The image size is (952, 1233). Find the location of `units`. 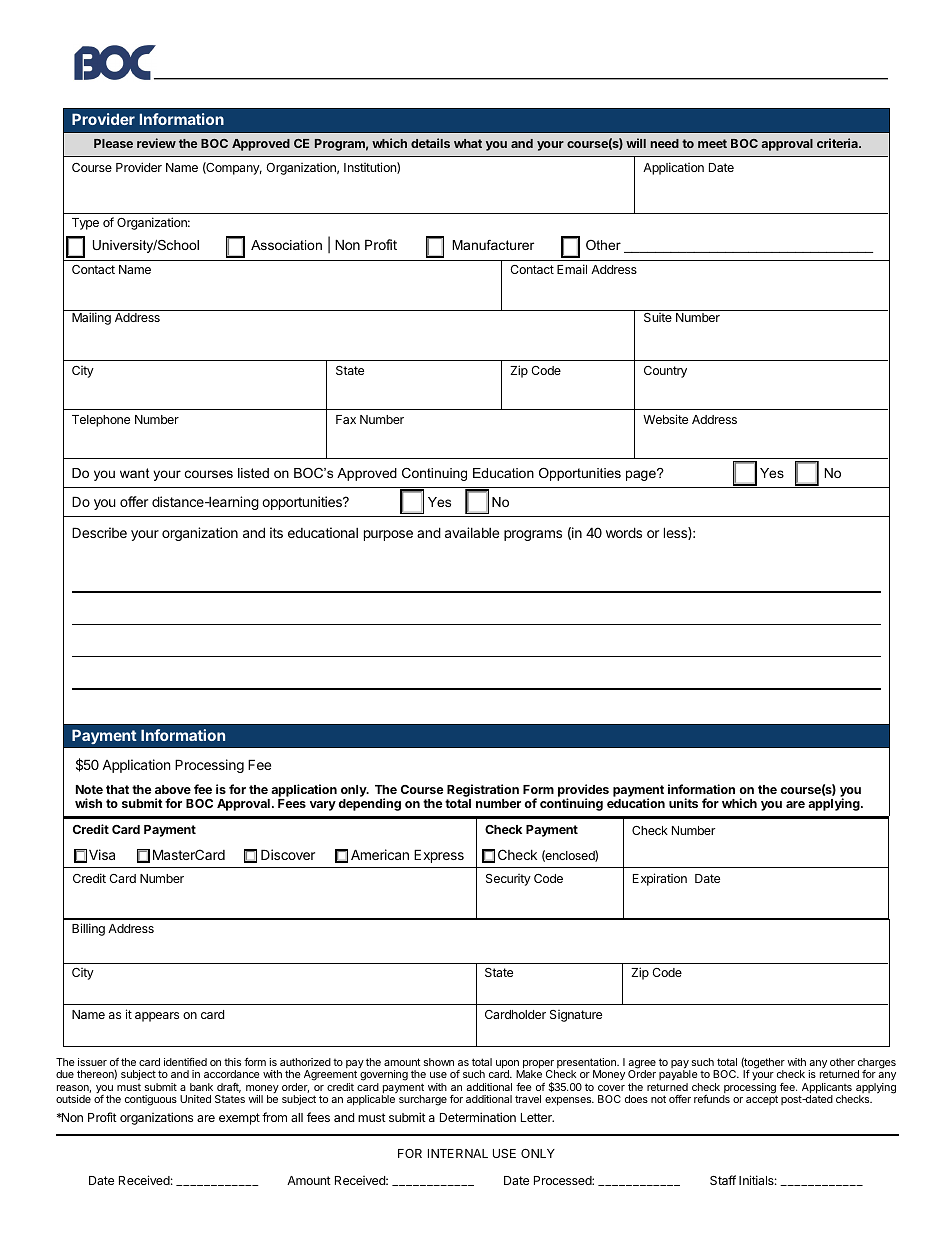

units is located at coordinates (683, 803).
